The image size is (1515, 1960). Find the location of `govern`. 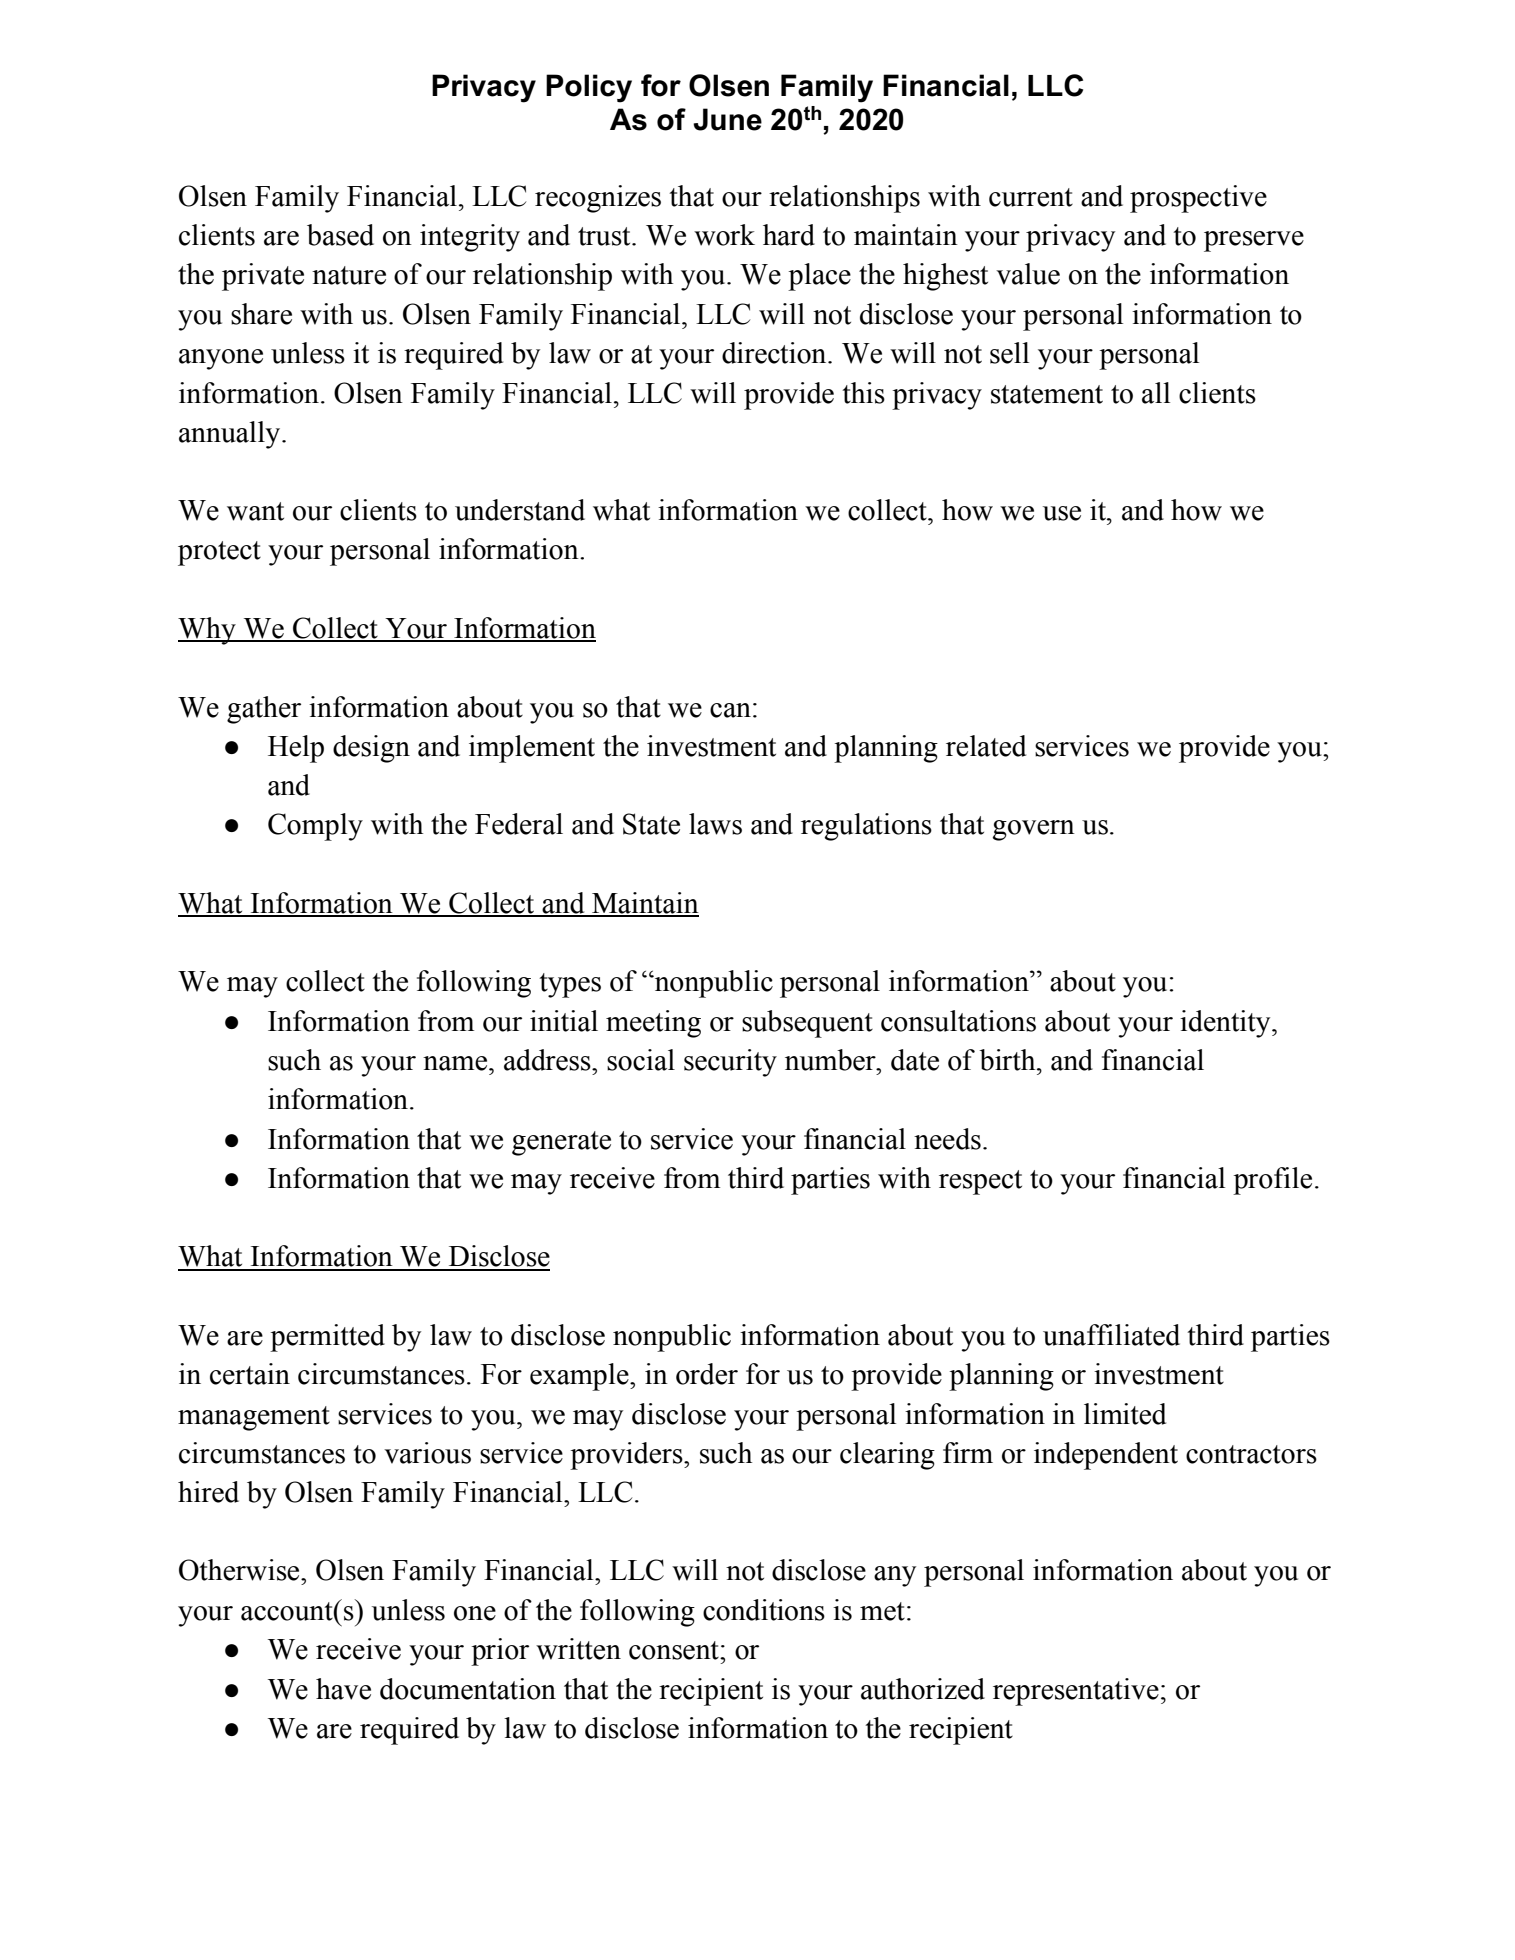

govern is located at coordinates (1034, 830).
